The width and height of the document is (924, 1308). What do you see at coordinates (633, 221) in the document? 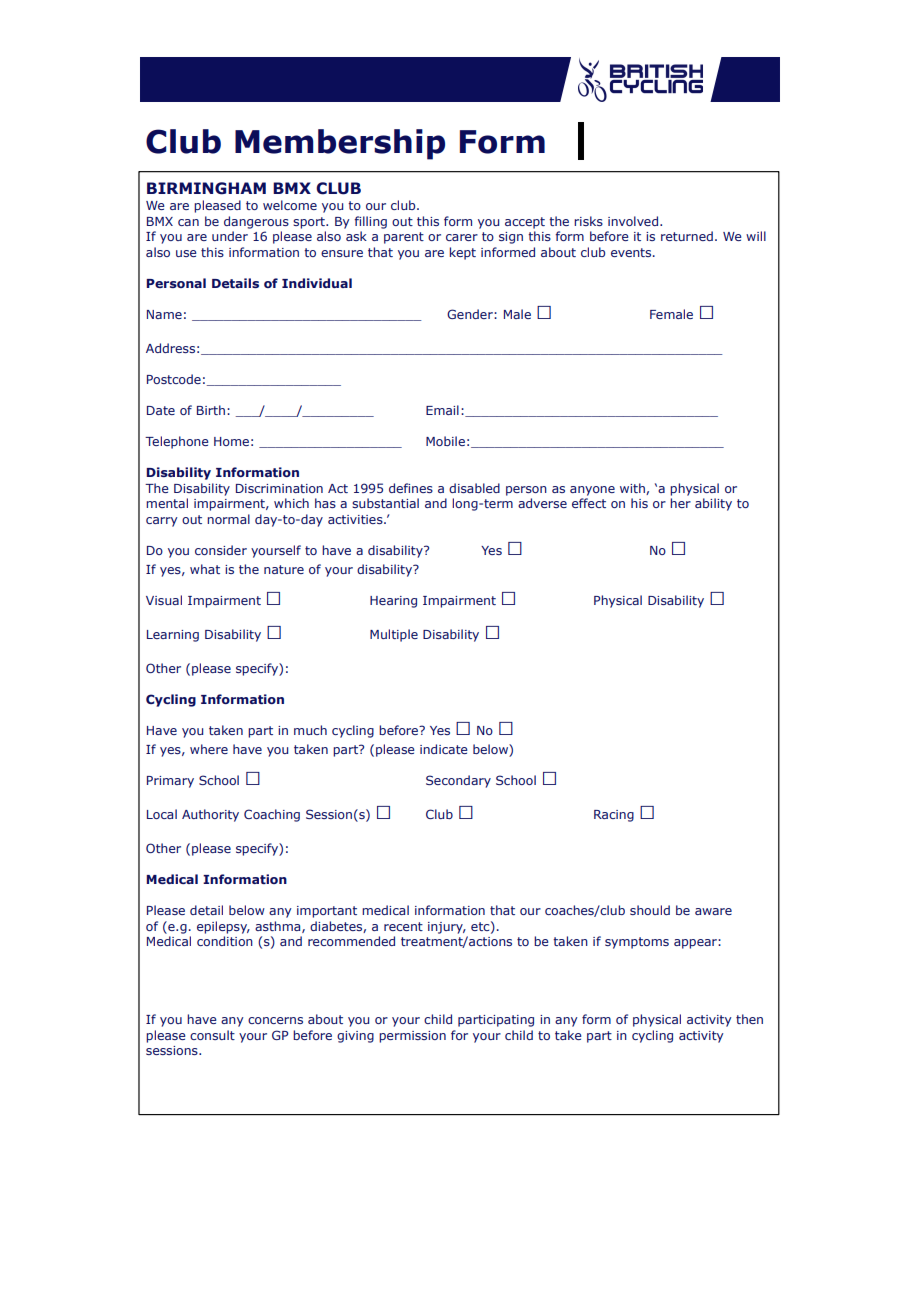
I see `involved` at bounding box center [633, 221].
